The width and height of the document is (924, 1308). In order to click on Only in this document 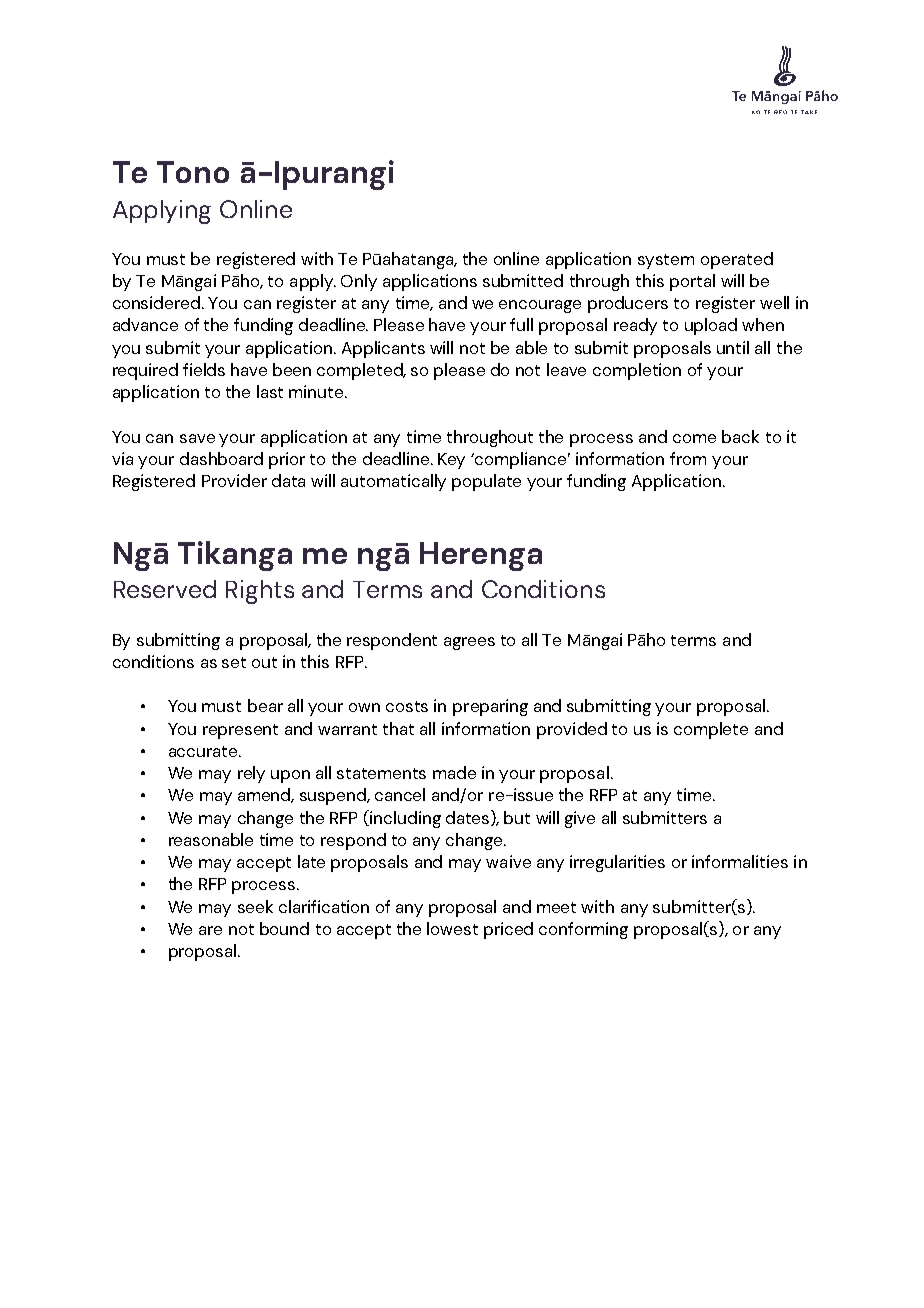, I will do `click(359, 282)`.
